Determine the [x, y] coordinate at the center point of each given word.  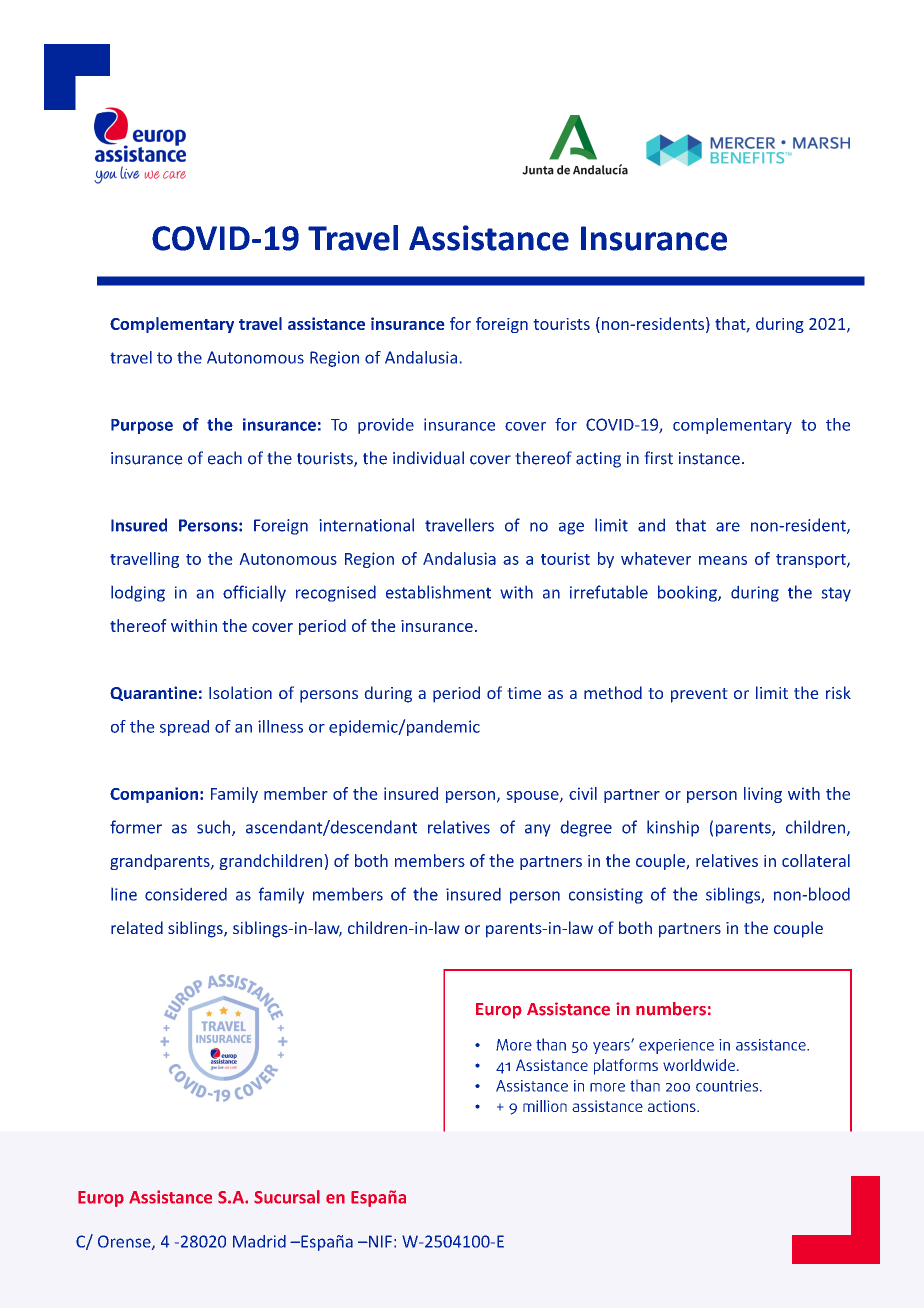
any [537, 830]
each [225, 458]
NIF [379, 1241]
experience [676, 1046]
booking [688, 593]
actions [673, 1106]
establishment [438, 592]
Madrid [259, 1241]
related [137, 927]
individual [428, 458]
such [215, 828]
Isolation [240, 692]
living [763, 795]
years [612, 1047]
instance [709, 458]
